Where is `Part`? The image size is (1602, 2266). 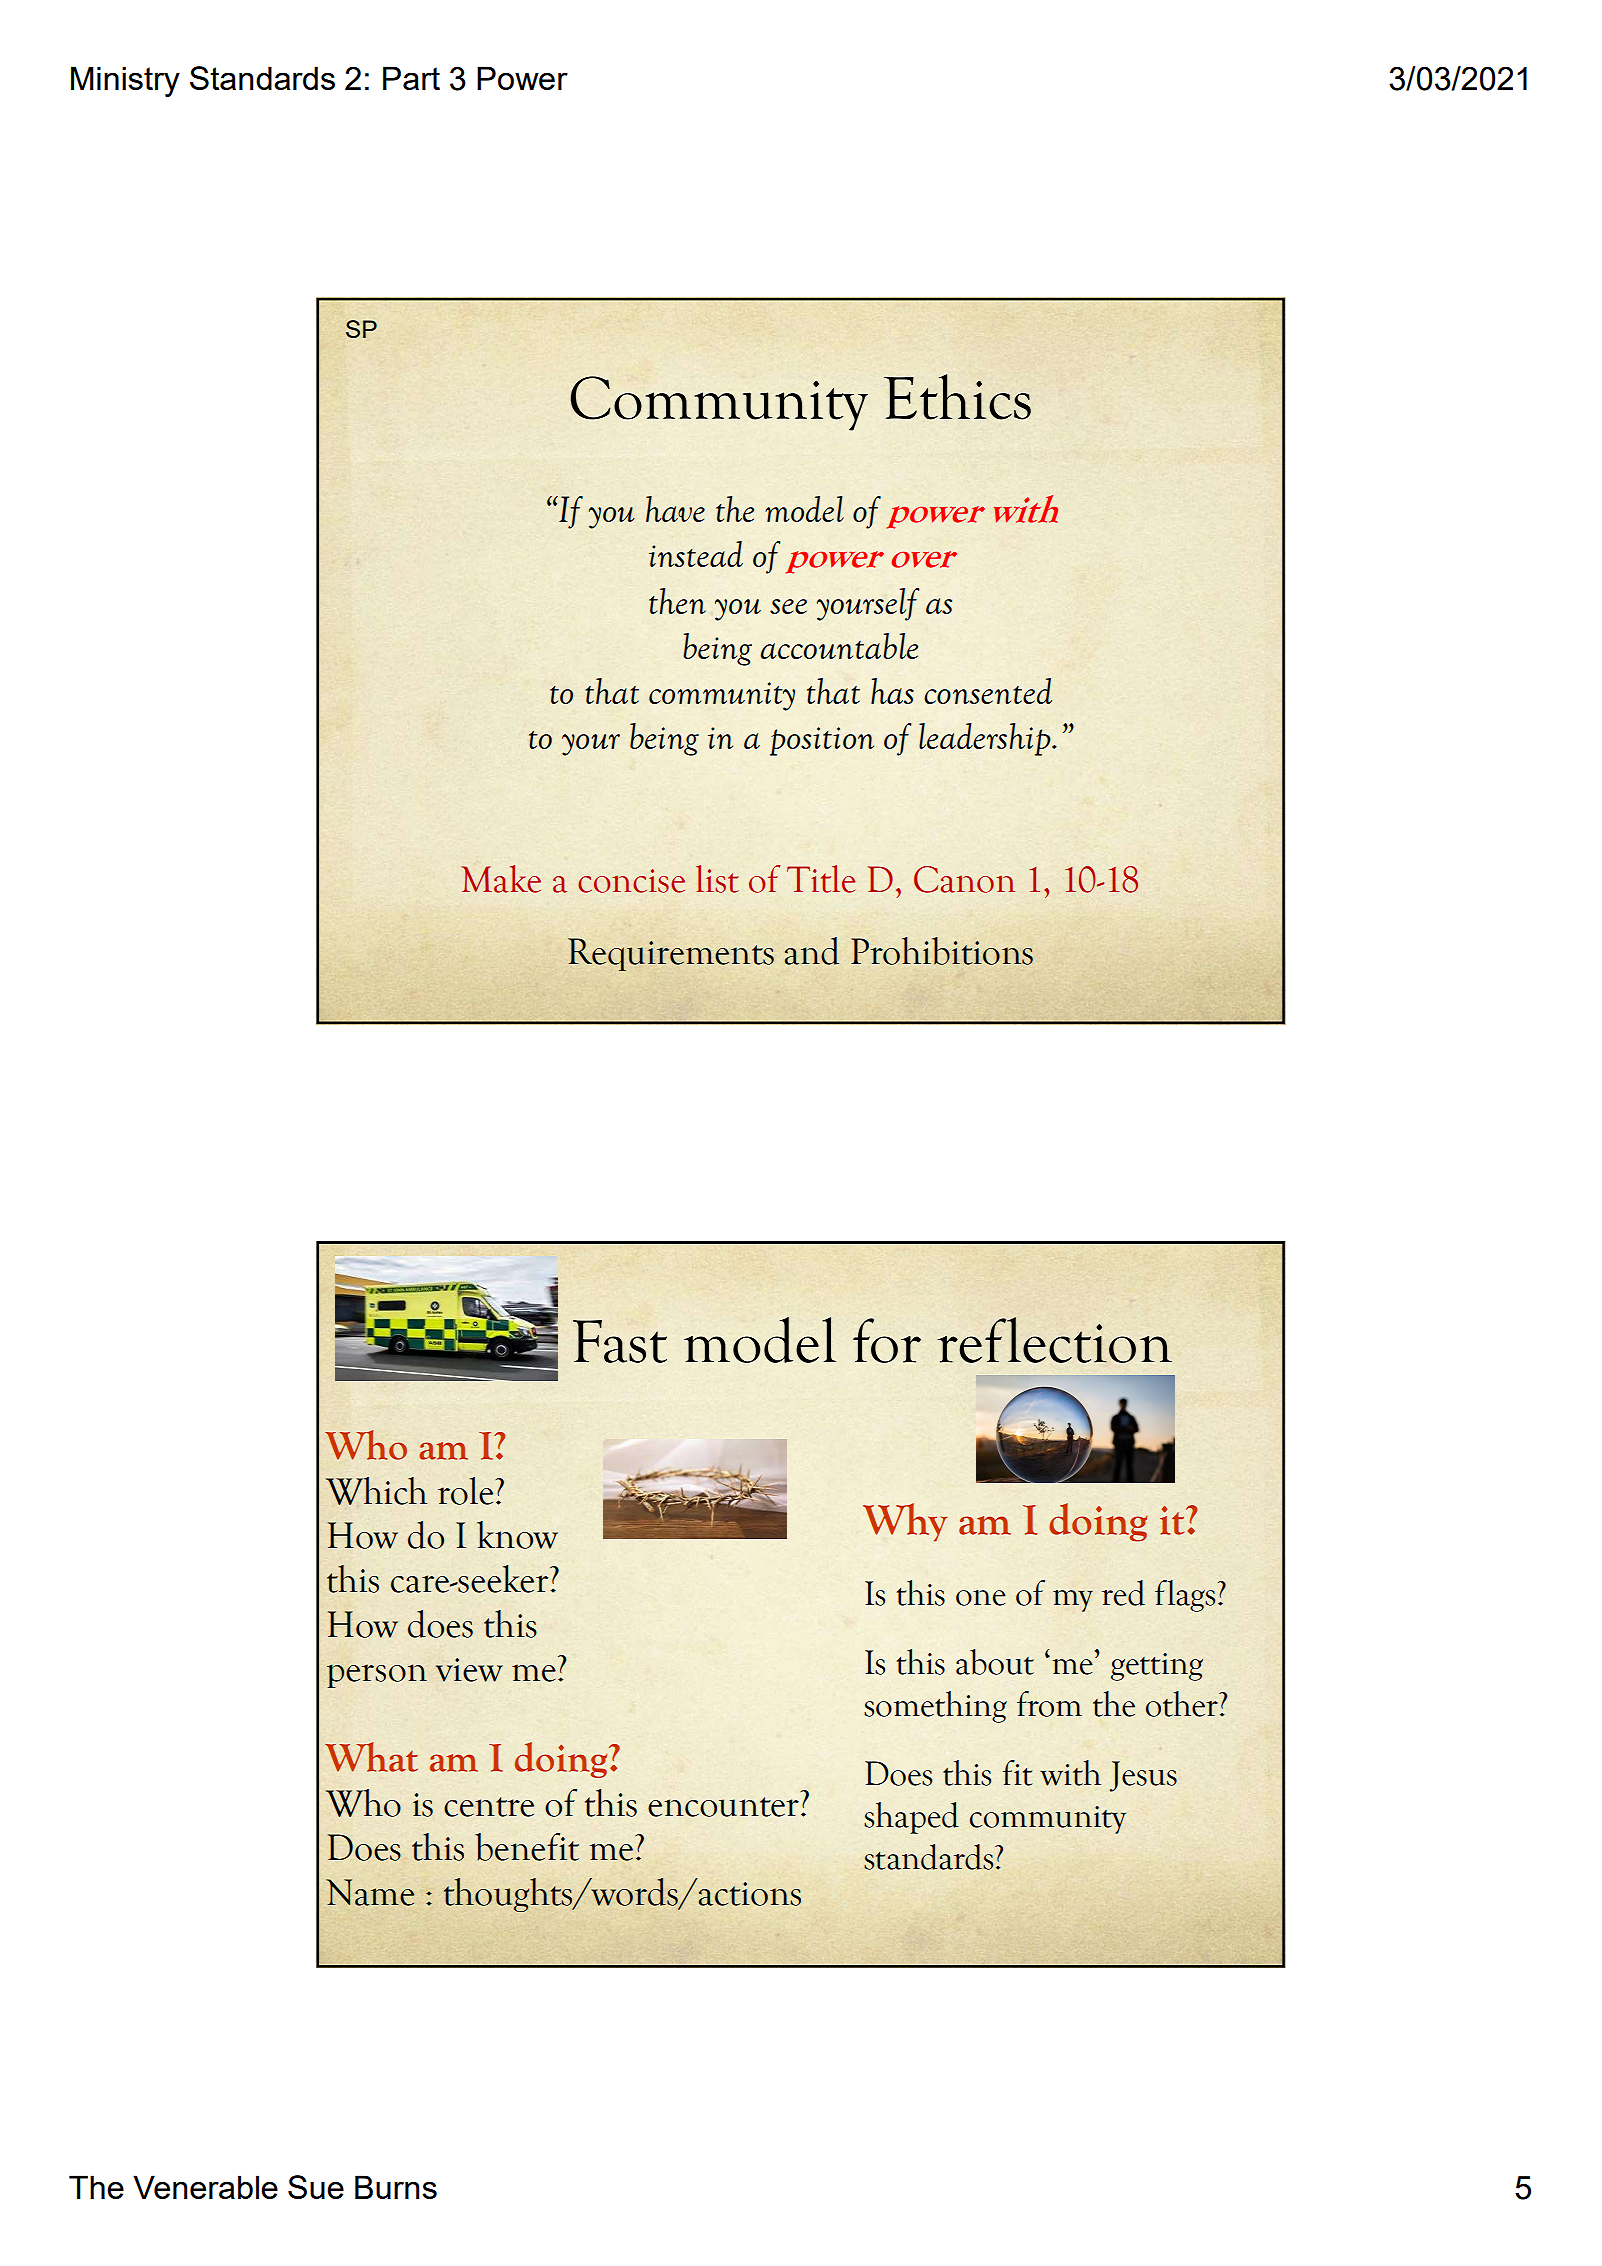 Part is located at coordinates (411, 78).
